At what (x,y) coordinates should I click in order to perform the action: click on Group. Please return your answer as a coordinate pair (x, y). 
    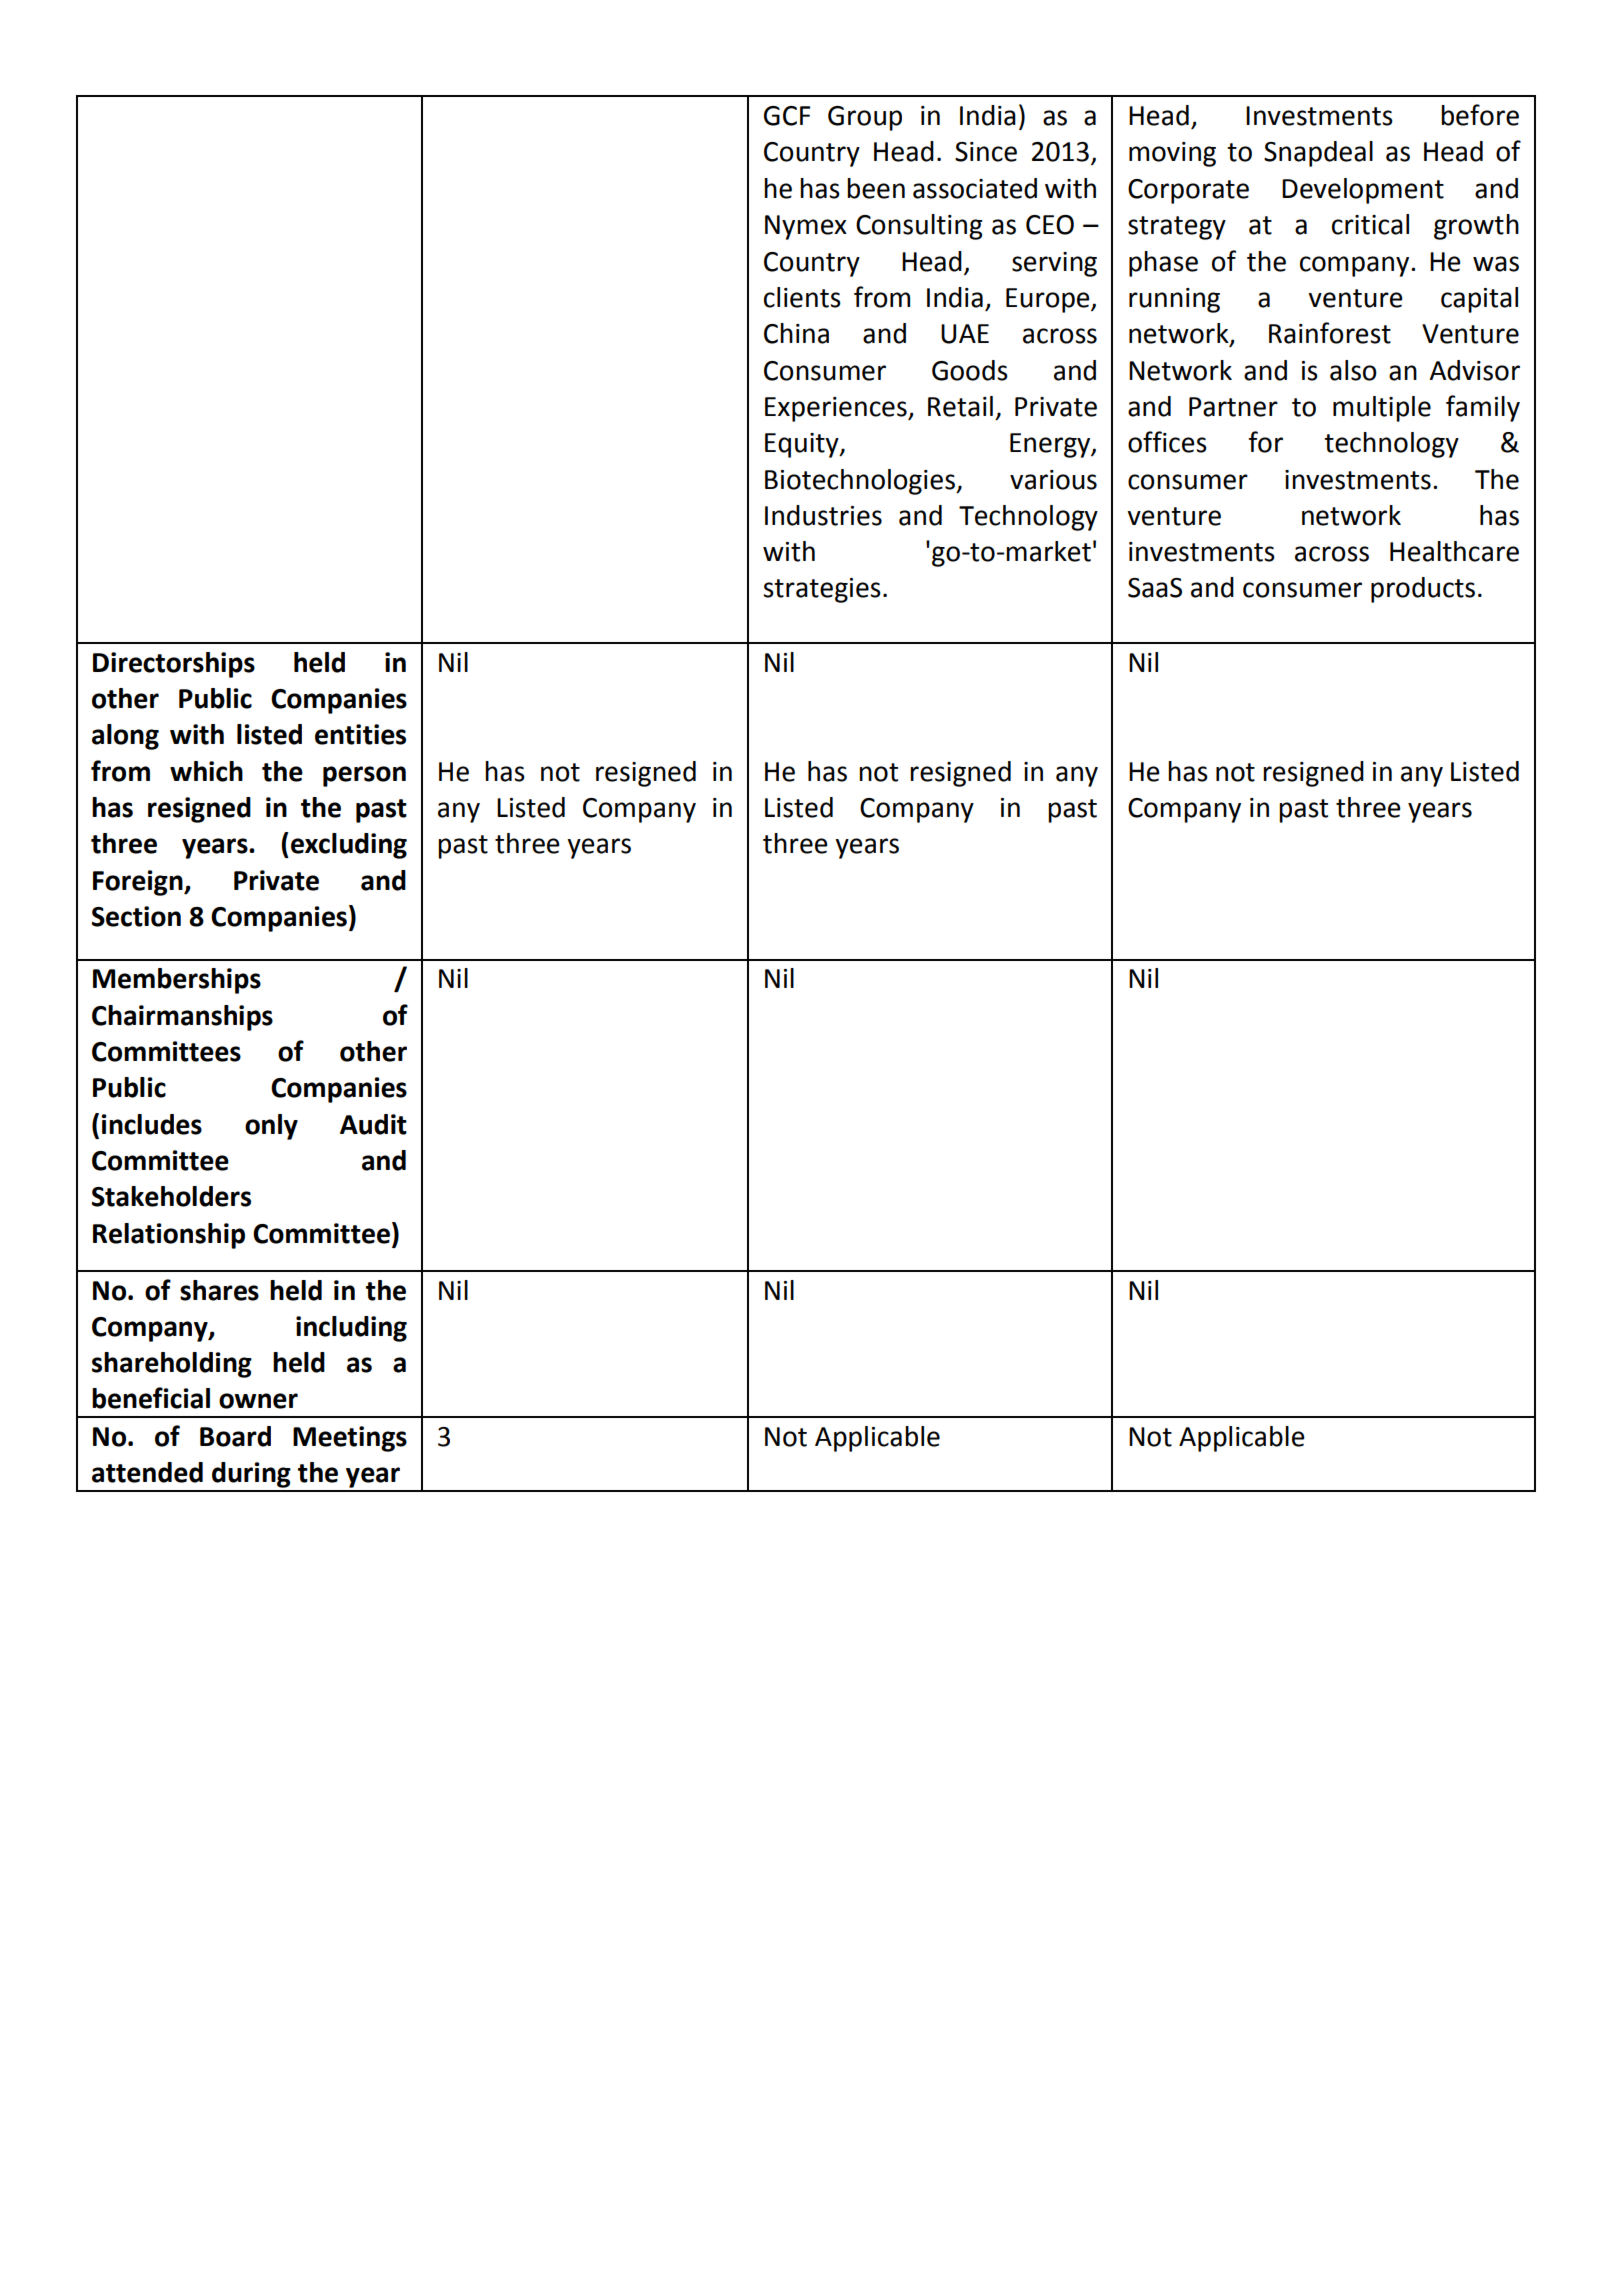
    Looking at the image, I should click on (865, 118).
